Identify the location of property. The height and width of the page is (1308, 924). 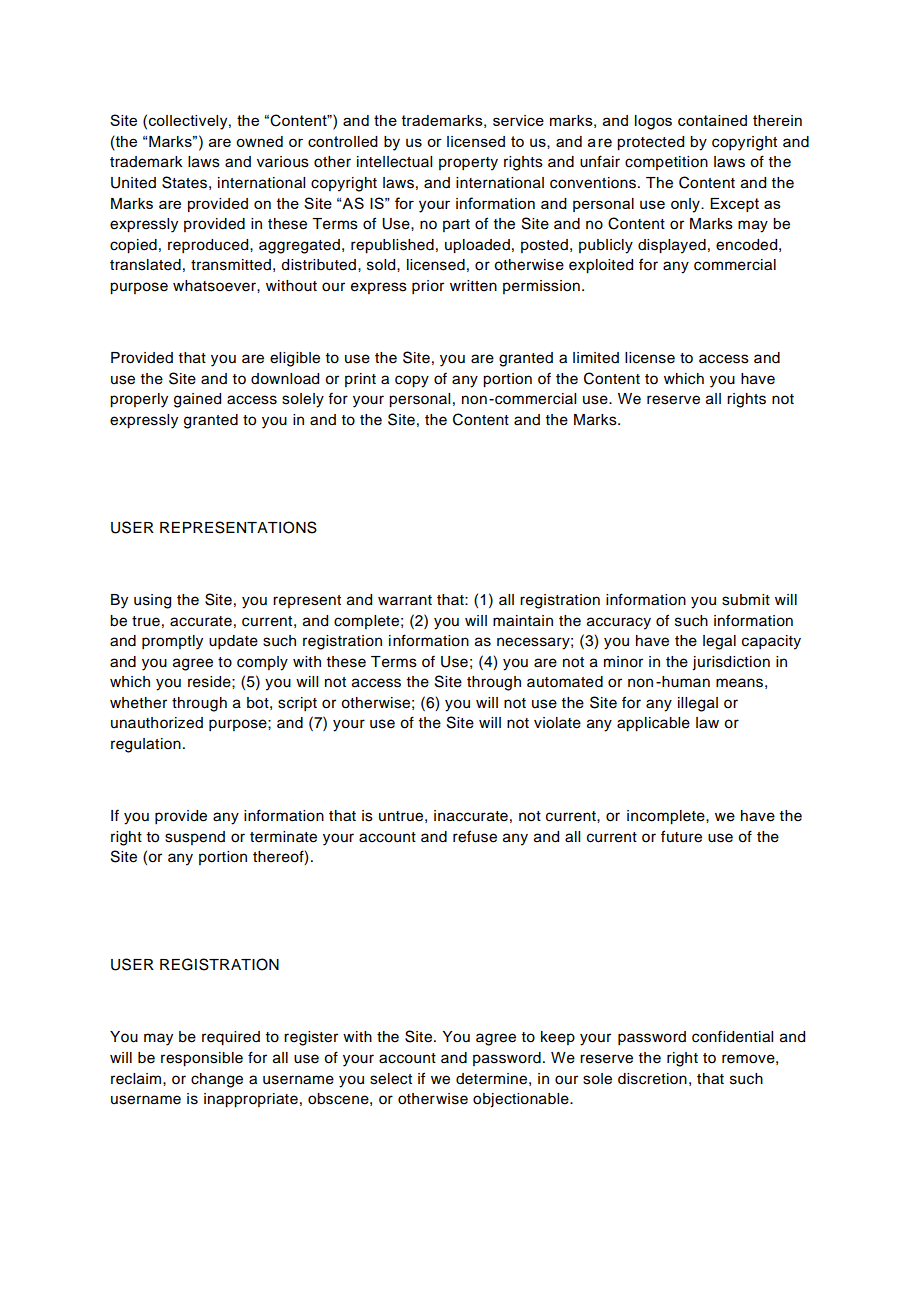
(468, 164).
